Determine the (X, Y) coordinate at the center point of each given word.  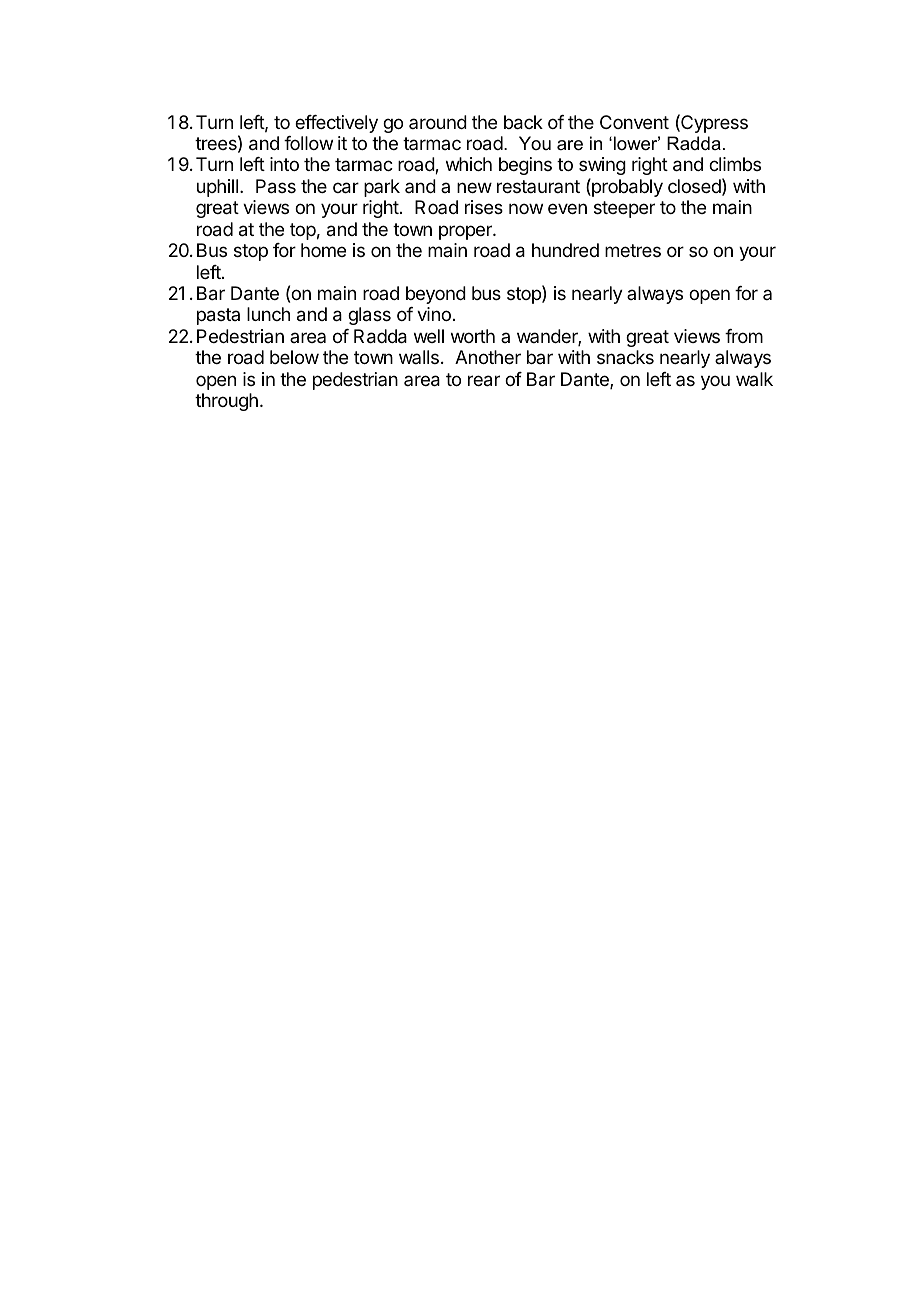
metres (633, 250)
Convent (634, 122)
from (744, 336)
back (523, 122)
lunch (268, 314)
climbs (735, 164)
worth (473, 336)
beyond (436, 295)
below (294, 357)
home (323, 250)
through (226, 402)
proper (466, 232)
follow (308, 143)
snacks (625, 357)
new (474, 187)
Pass (276, 186)
